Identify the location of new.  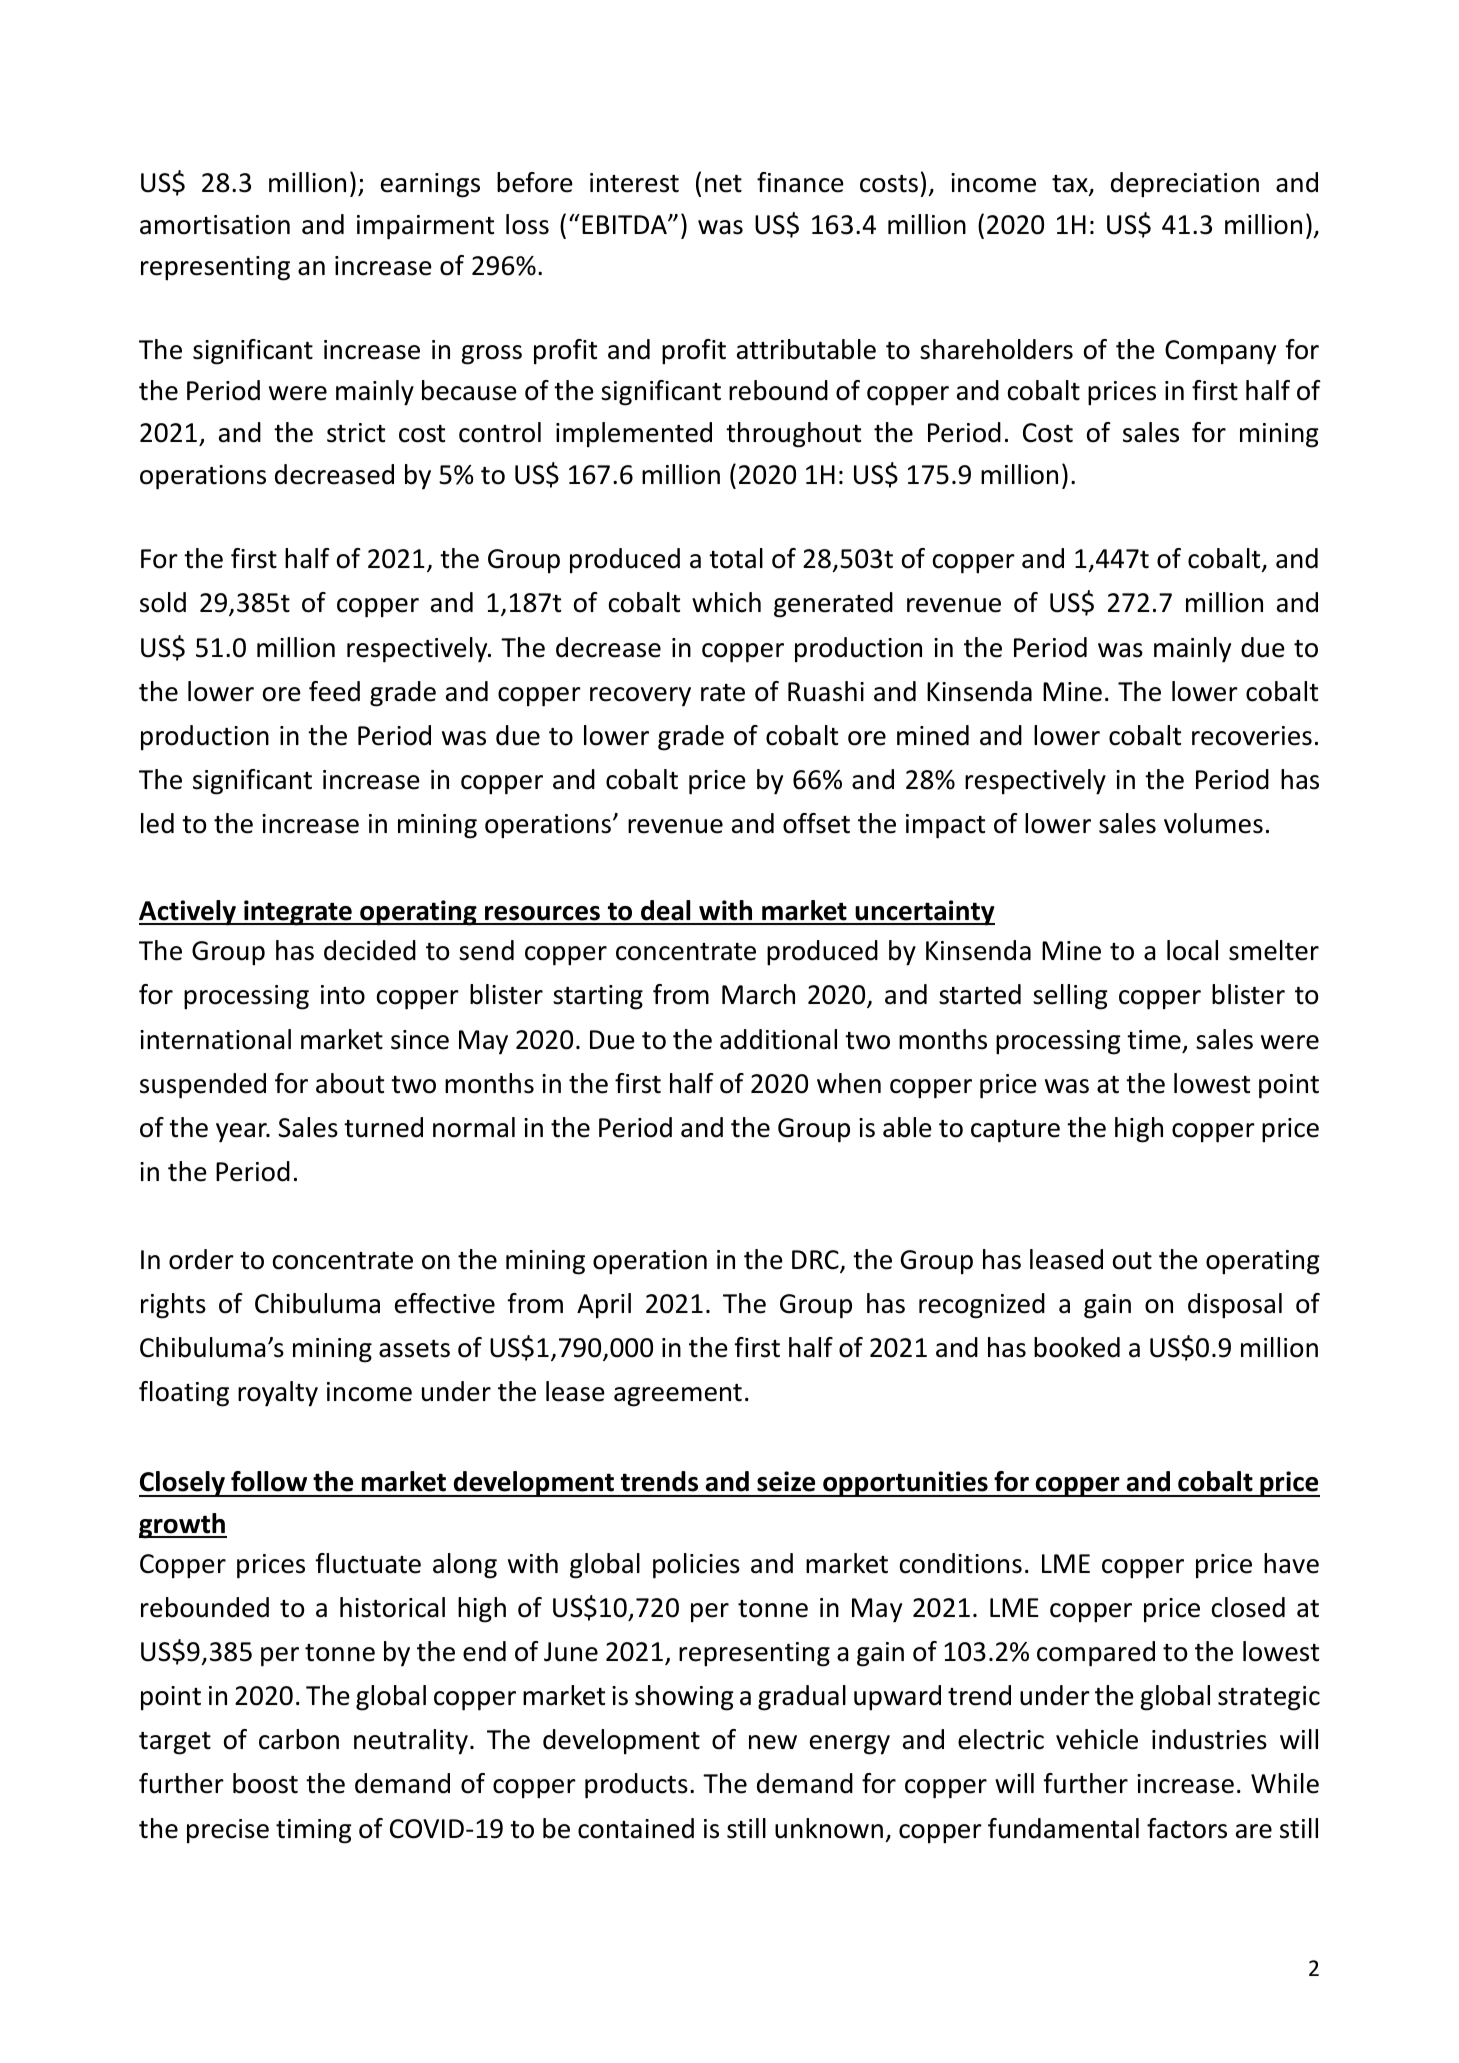
(773, 1742).
